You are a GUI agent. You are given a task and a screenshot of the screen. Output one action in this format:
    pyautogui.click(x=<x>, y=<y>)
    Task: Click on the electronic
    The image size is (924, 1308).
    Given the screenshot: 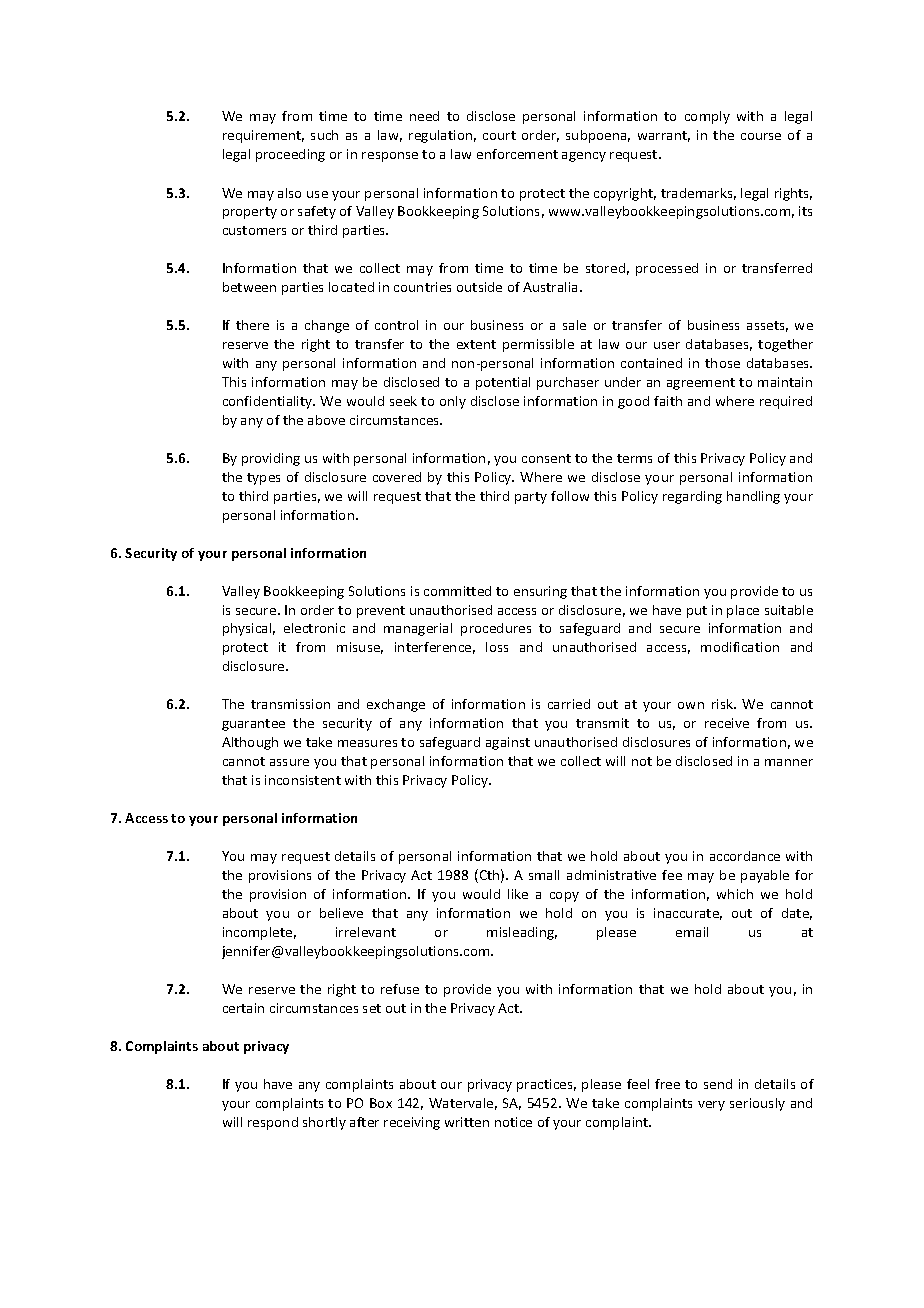 What is the action you would take?
    pyautogui.click(x=314, y=628)
